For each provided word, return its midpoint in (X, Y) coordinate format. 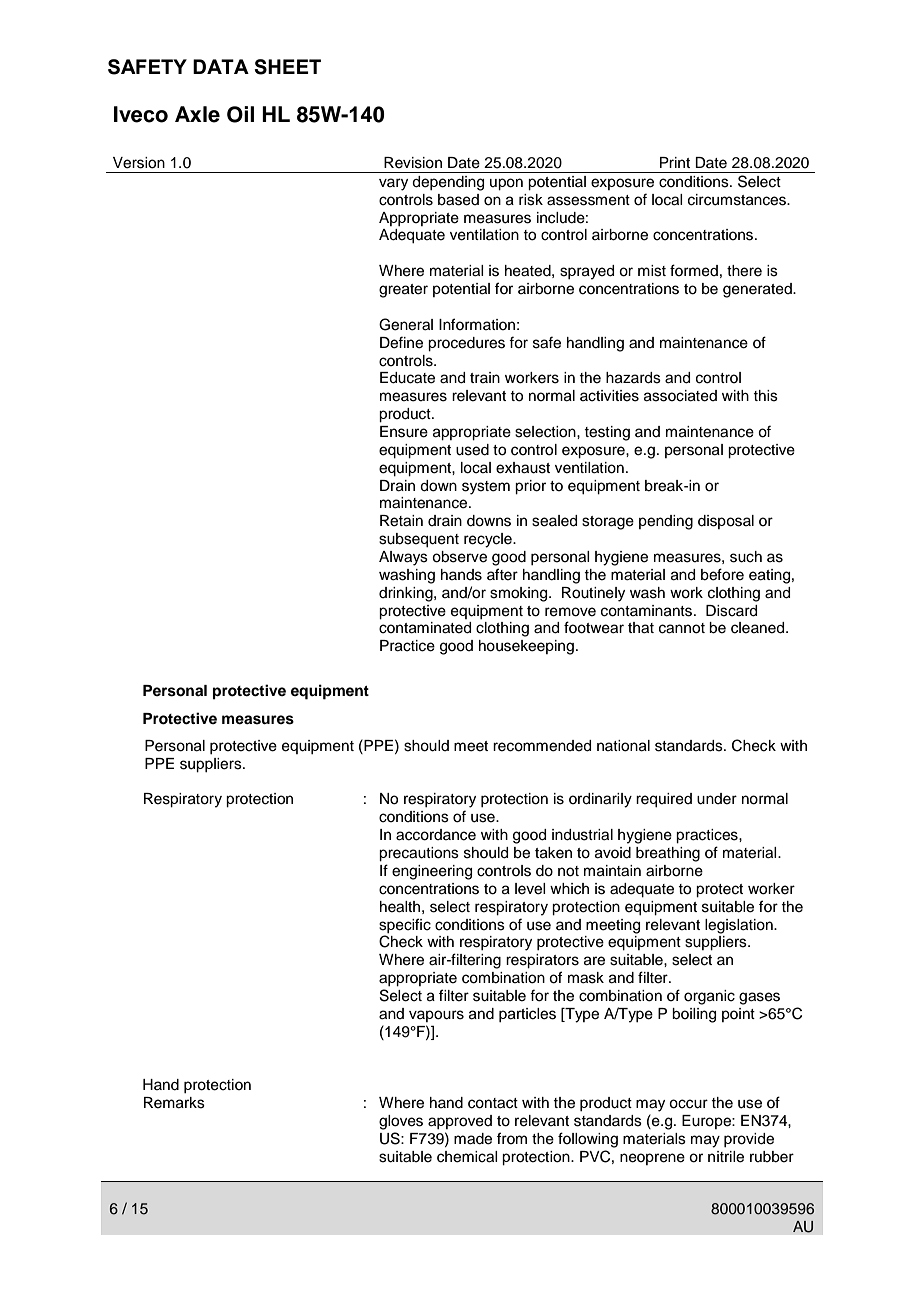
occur (688, 1104)
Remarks (174, 1103)
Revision (413, 163)
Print (675, 162)
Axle (197, 114)
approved (460, 1122)
